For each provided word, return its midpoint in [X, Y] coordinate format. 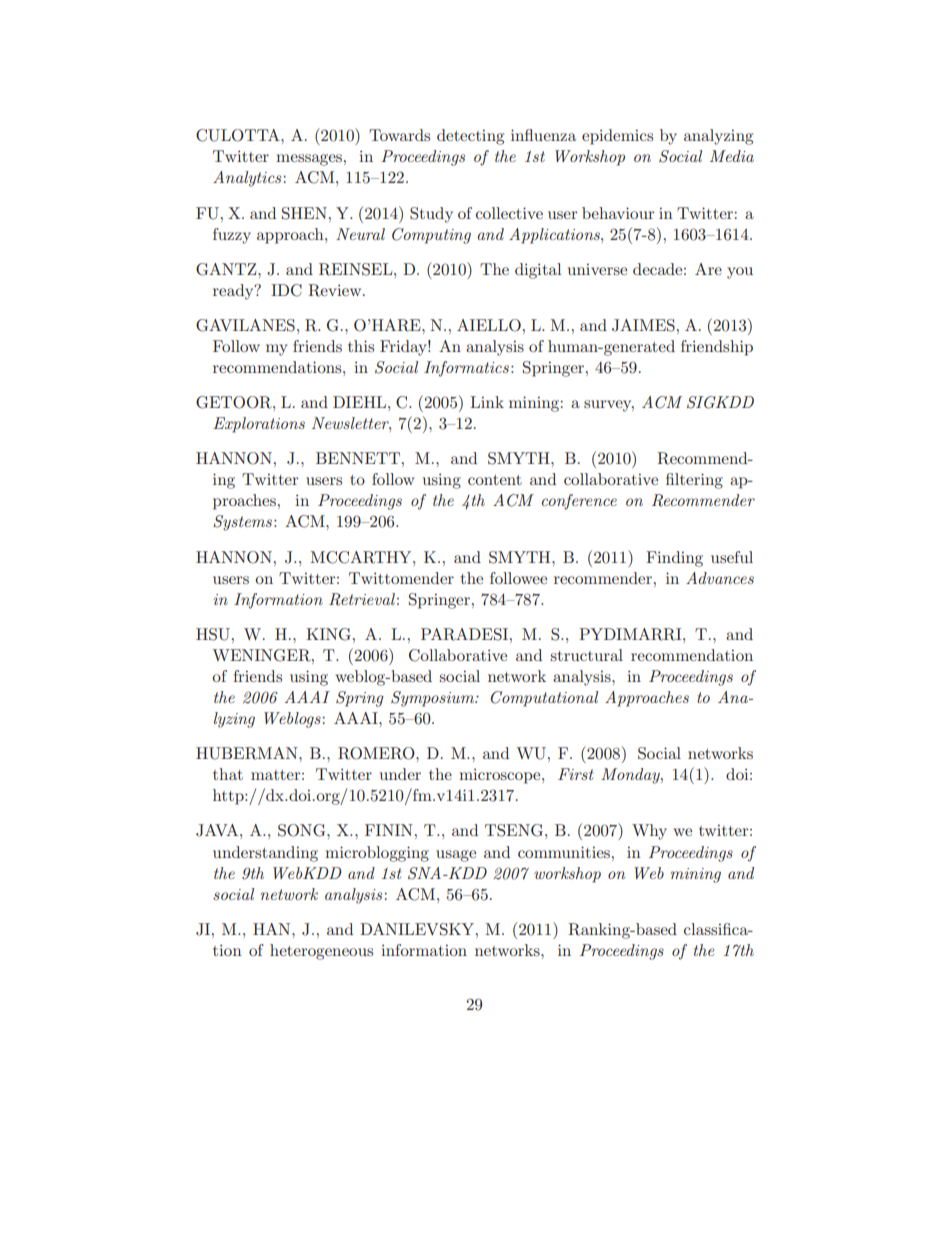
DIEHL [359, 402]
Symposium [433, 699]
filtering [694, 481]
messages [309, 160]
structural [587, 655]
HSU [213, 634]
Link [487, 402]
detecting [470, 137]
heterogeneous [321, 952]
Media [732, 156]
